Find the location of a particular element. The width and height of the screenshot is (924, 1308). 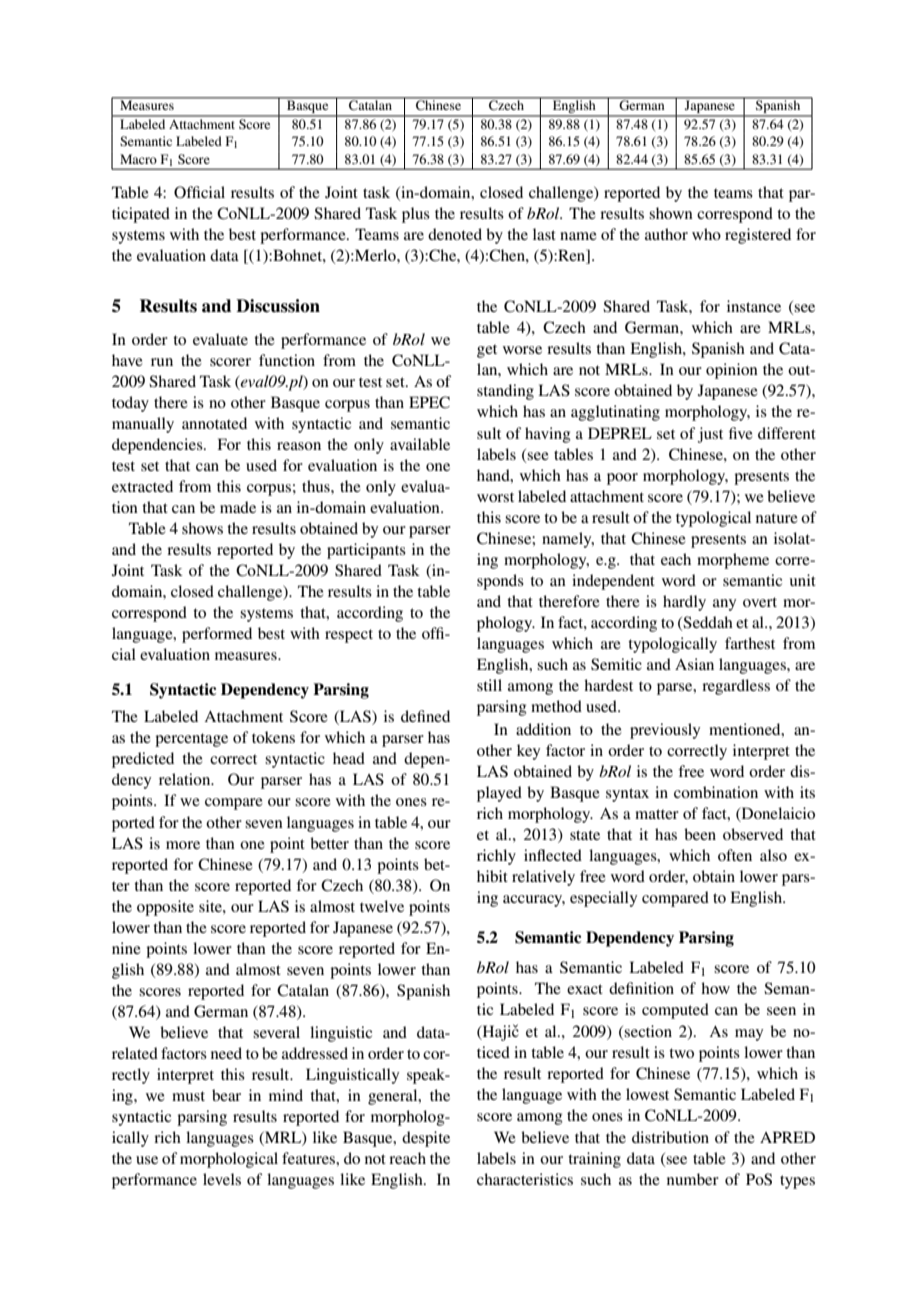

levels is located at coordinates (222, 1179).
